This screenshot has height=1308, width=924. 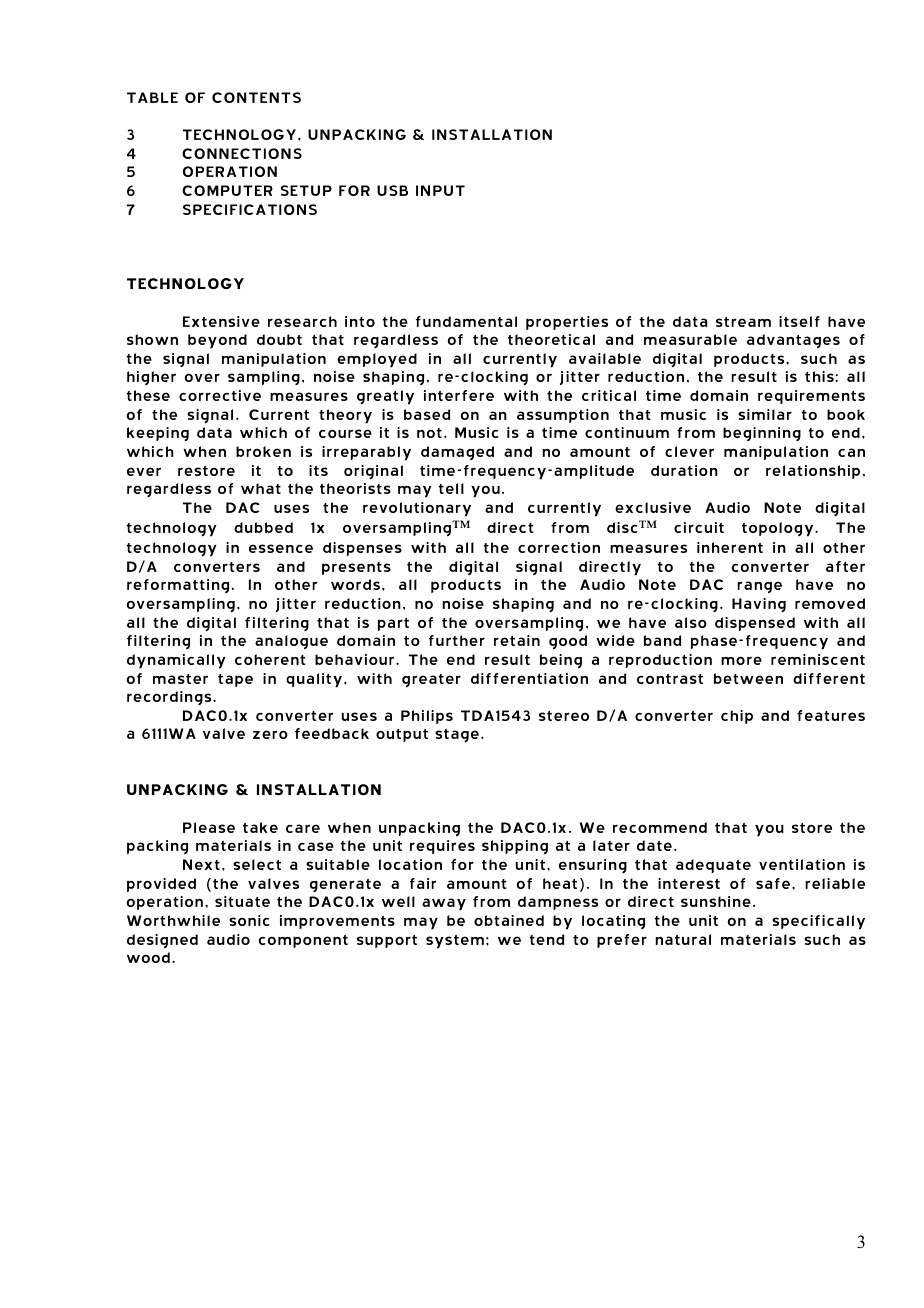 I want to click on zero, so click(x=270, y=734).
